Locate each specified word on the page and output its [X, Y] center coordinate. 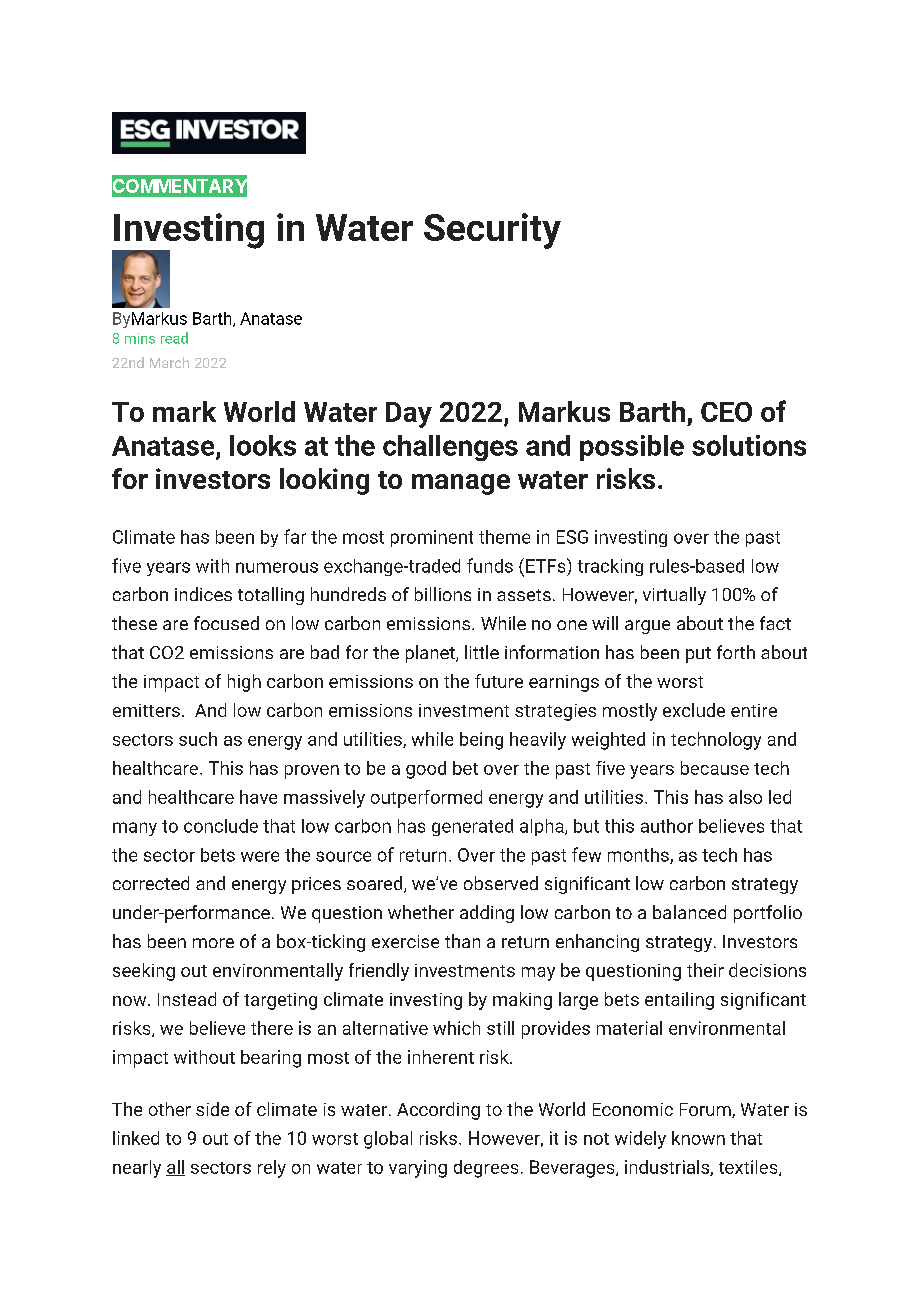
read [174, 338]
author [667, 826]
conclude [221, 826]
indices [203, 594]
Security [492, 231]
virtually [674, 596]
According [438, 1111]
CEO [726, 412]
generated [472, 827]
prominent [432, 538]
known [698, 1138]
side [212, 1109]
